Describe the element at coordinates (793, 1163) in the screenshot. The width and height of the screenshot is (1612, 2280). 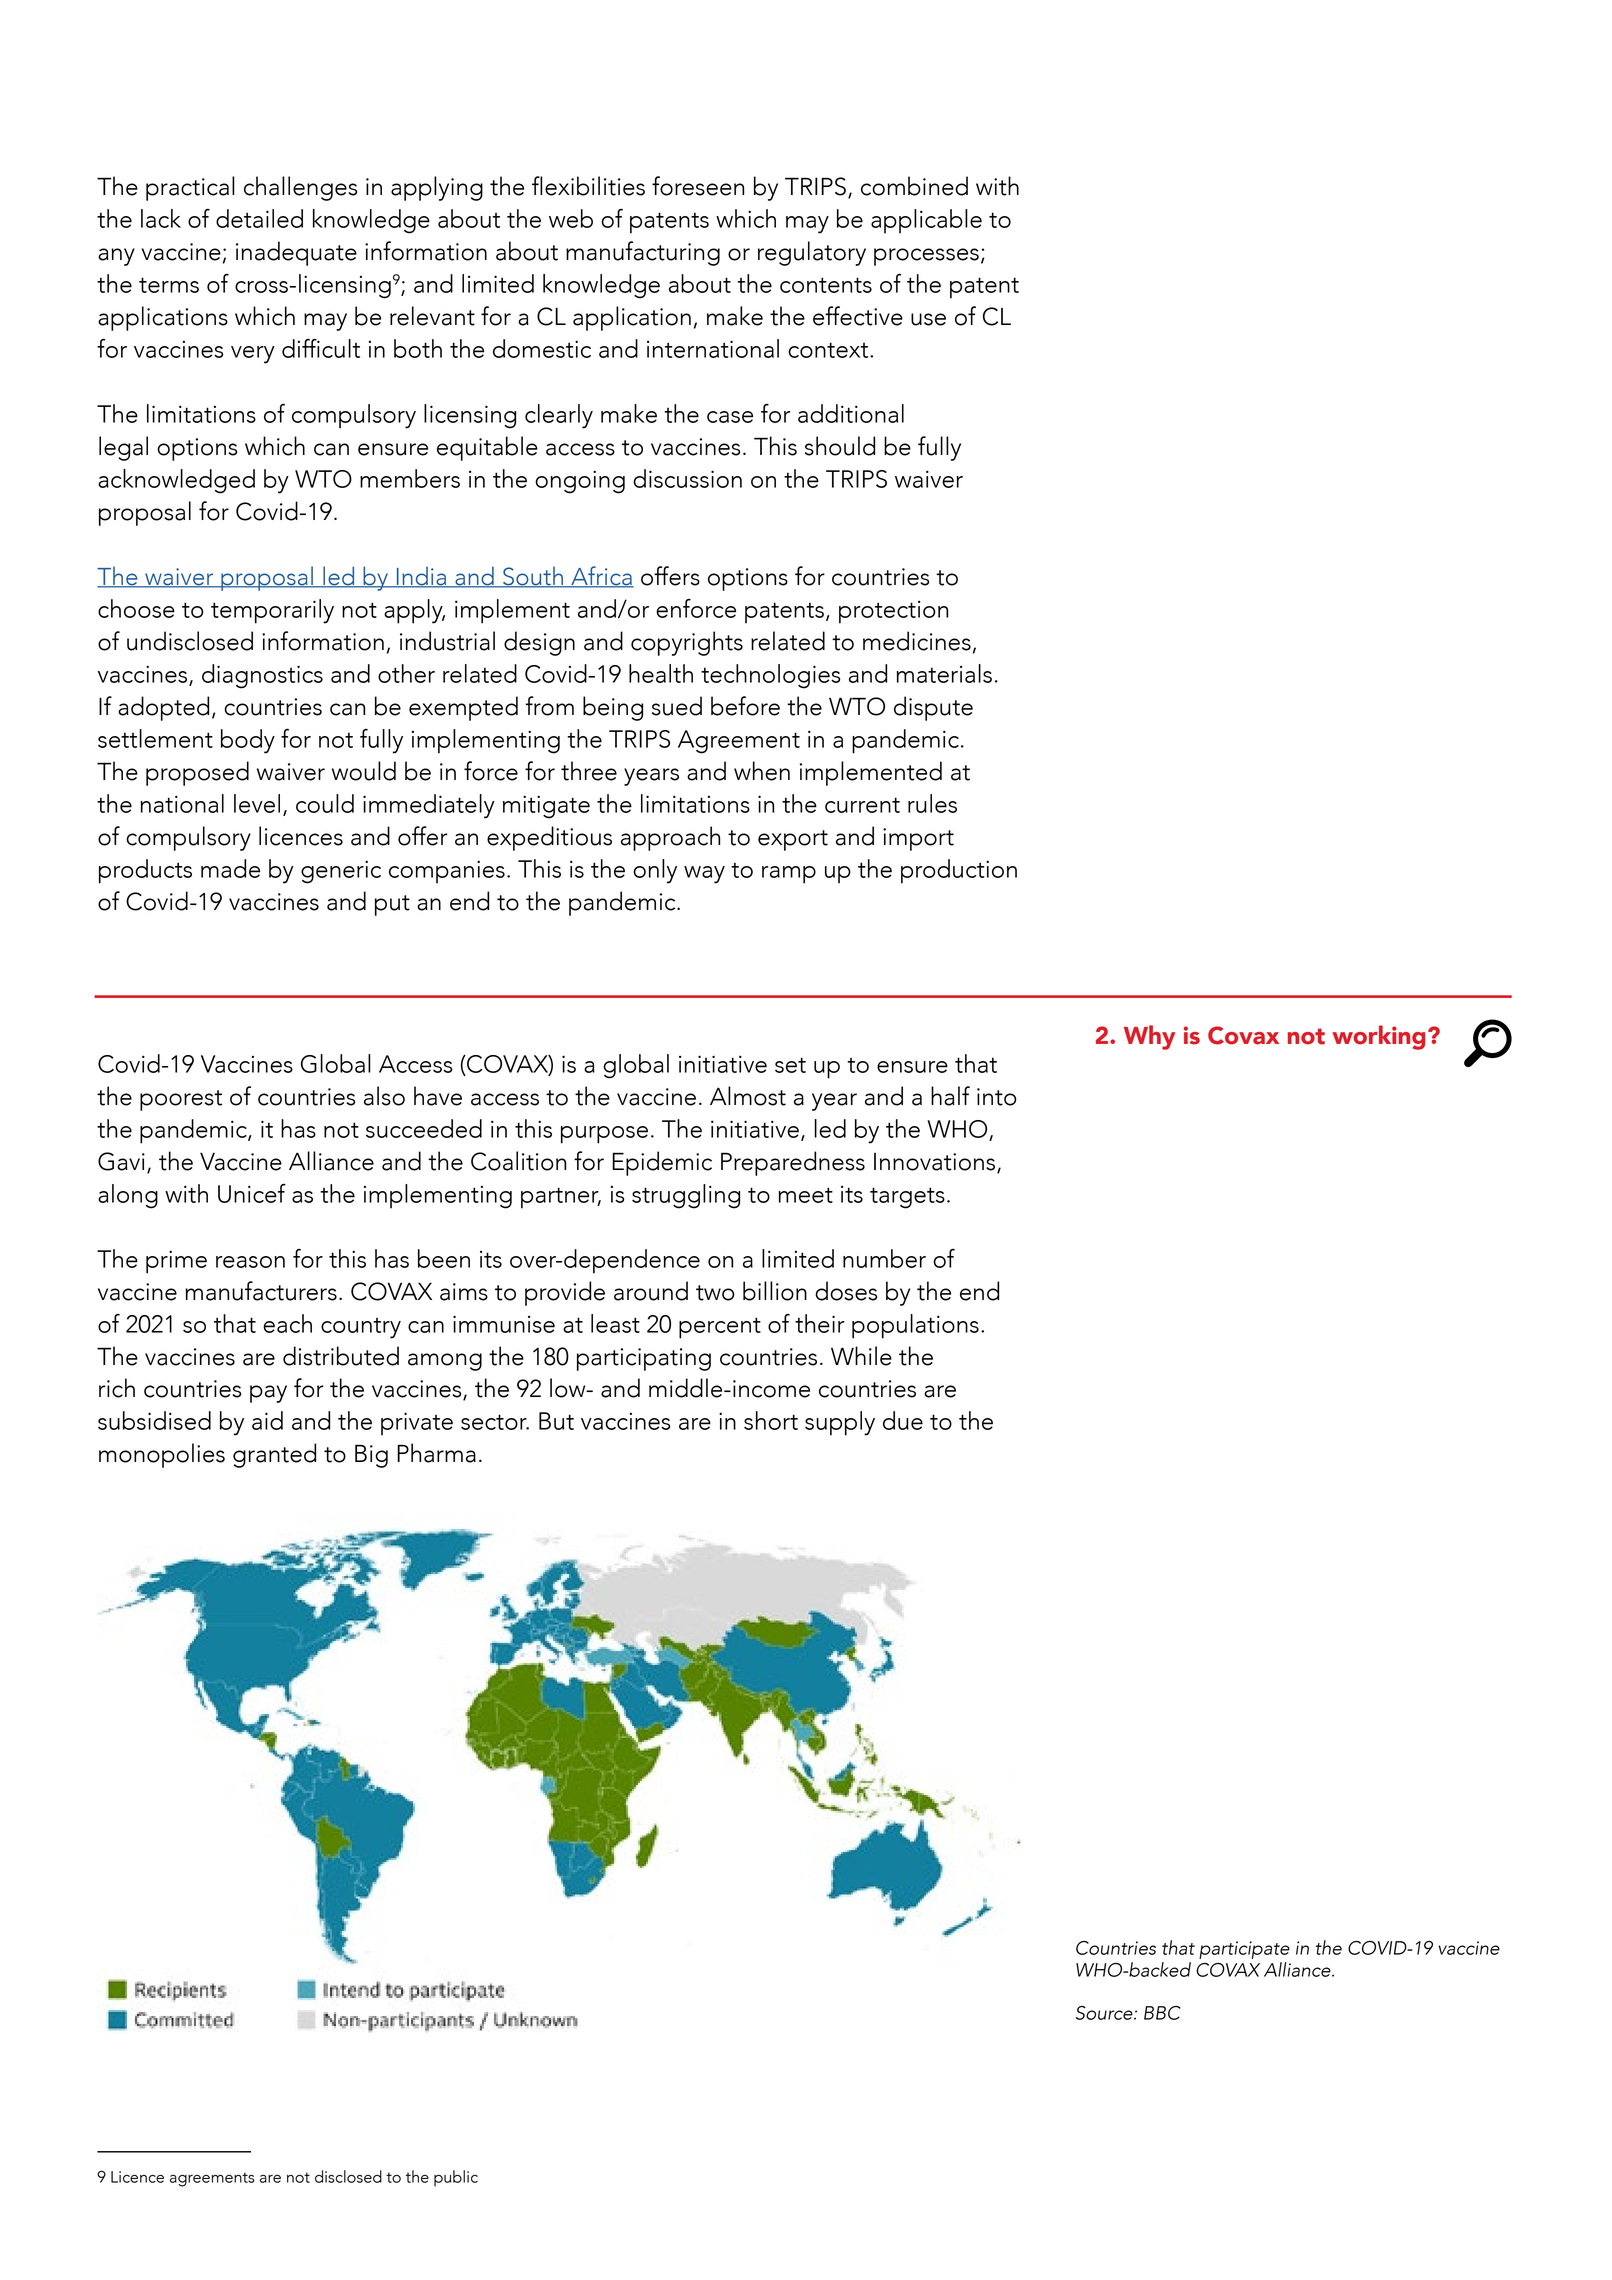
I see `Preparedness` at that location.
